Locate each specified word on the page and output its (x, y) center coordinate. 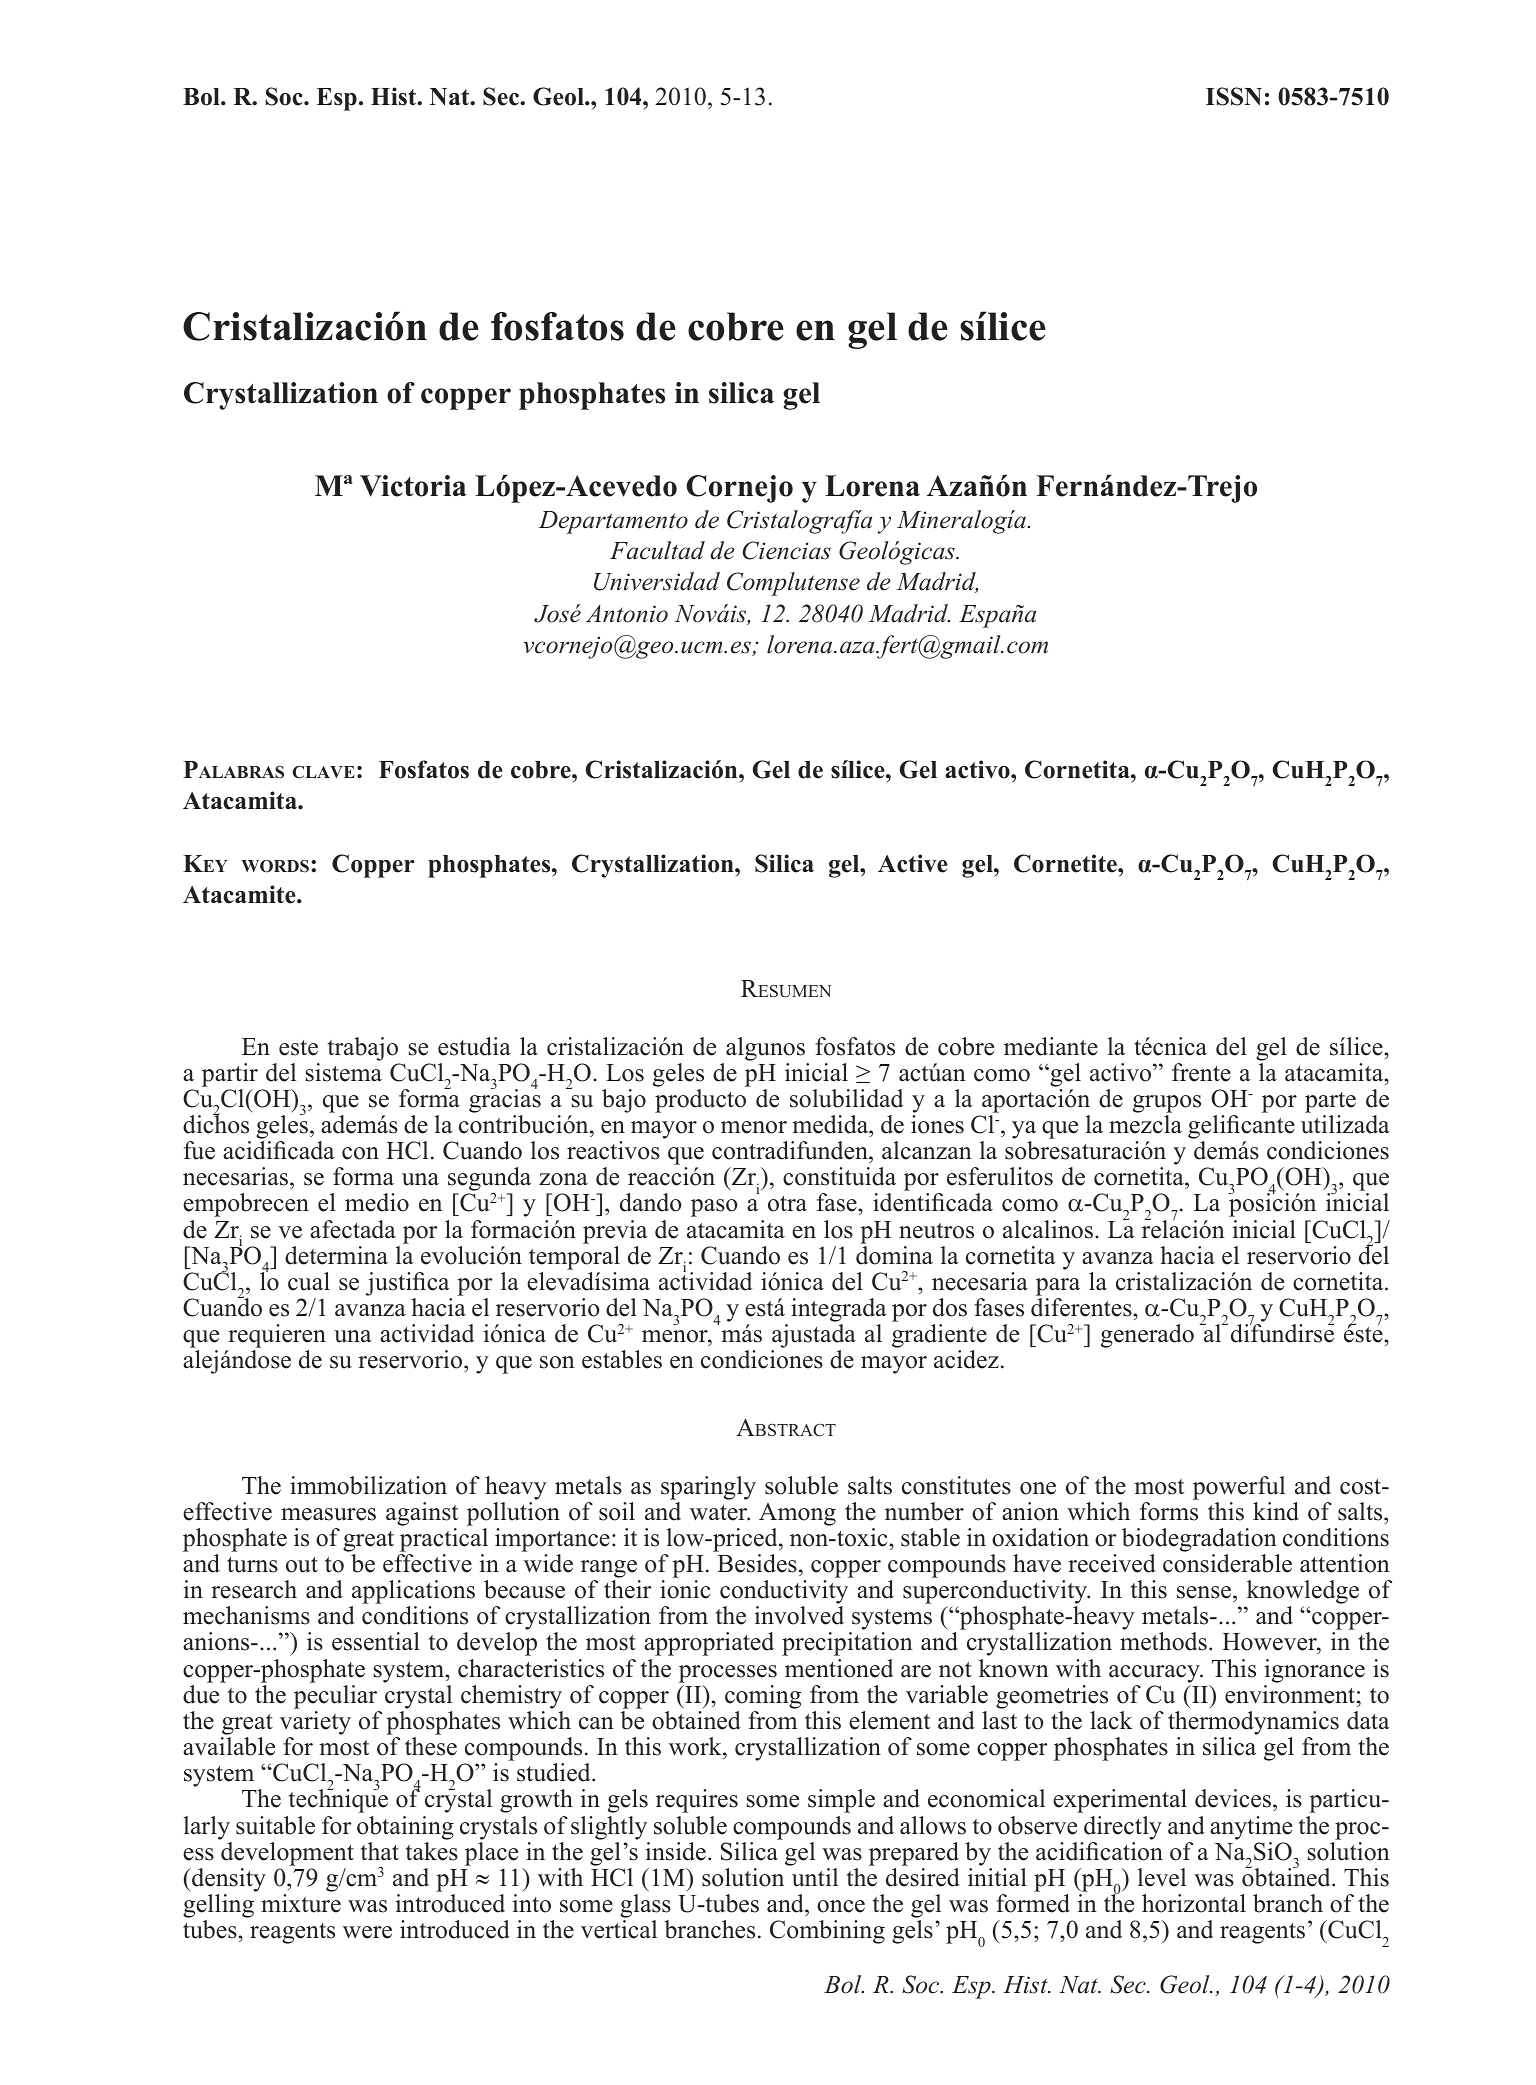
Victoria (413, 486)
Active (913, 863)
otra (787, 1204)
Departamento (613, 522)
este (298, 1048)
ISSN (1234, 96)
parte (1330, 1102)
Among (797, 1514)
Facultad (657, 550)
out (302, 1565)
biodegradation (1199, 1540)
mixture (301, 1903)
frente (1201, 1072)
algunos (765, 1049)
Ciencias (786, 550)
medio (377, 1202)
